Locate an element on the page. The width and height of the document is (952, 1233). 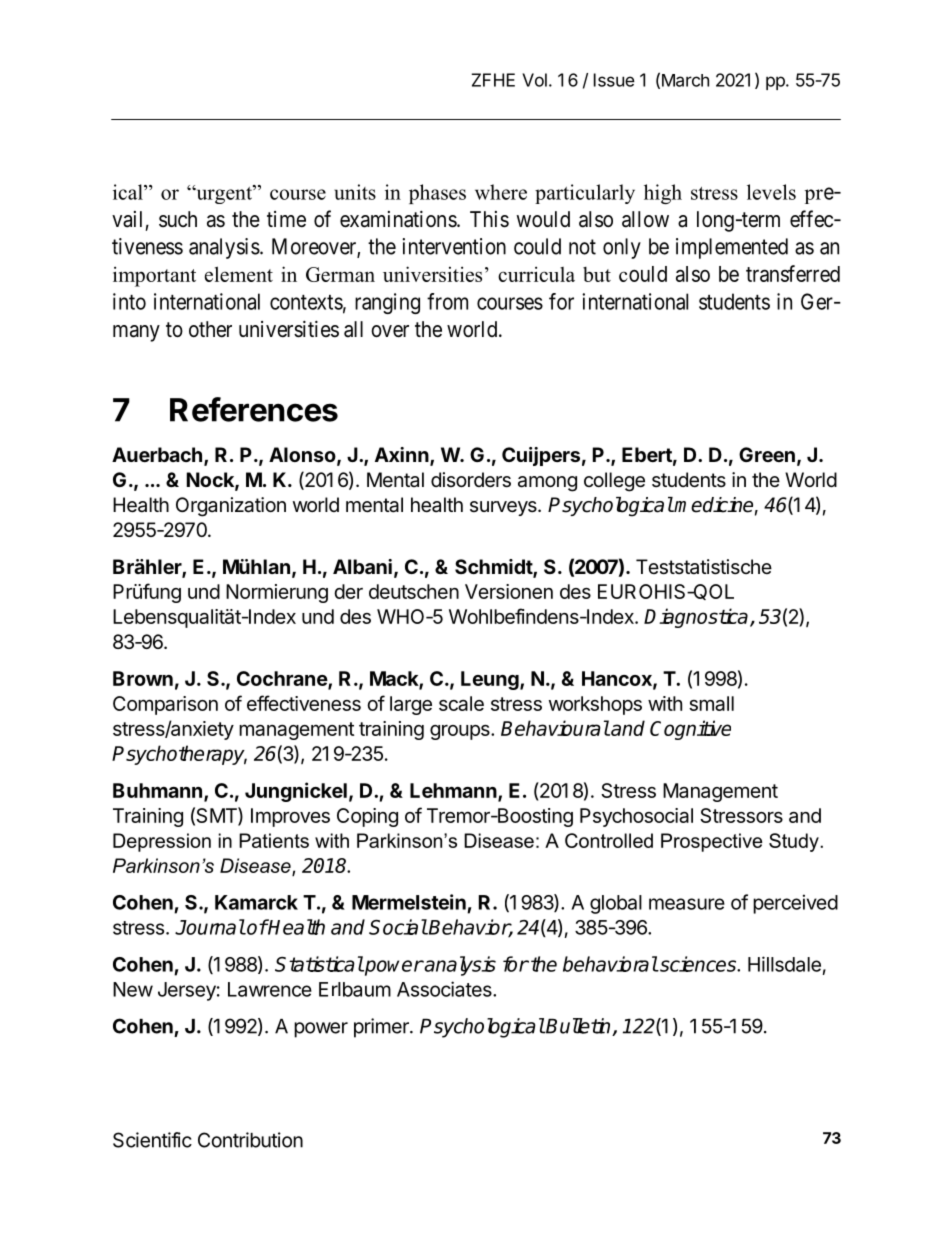
Issue is located at coordinates (614, 80).
